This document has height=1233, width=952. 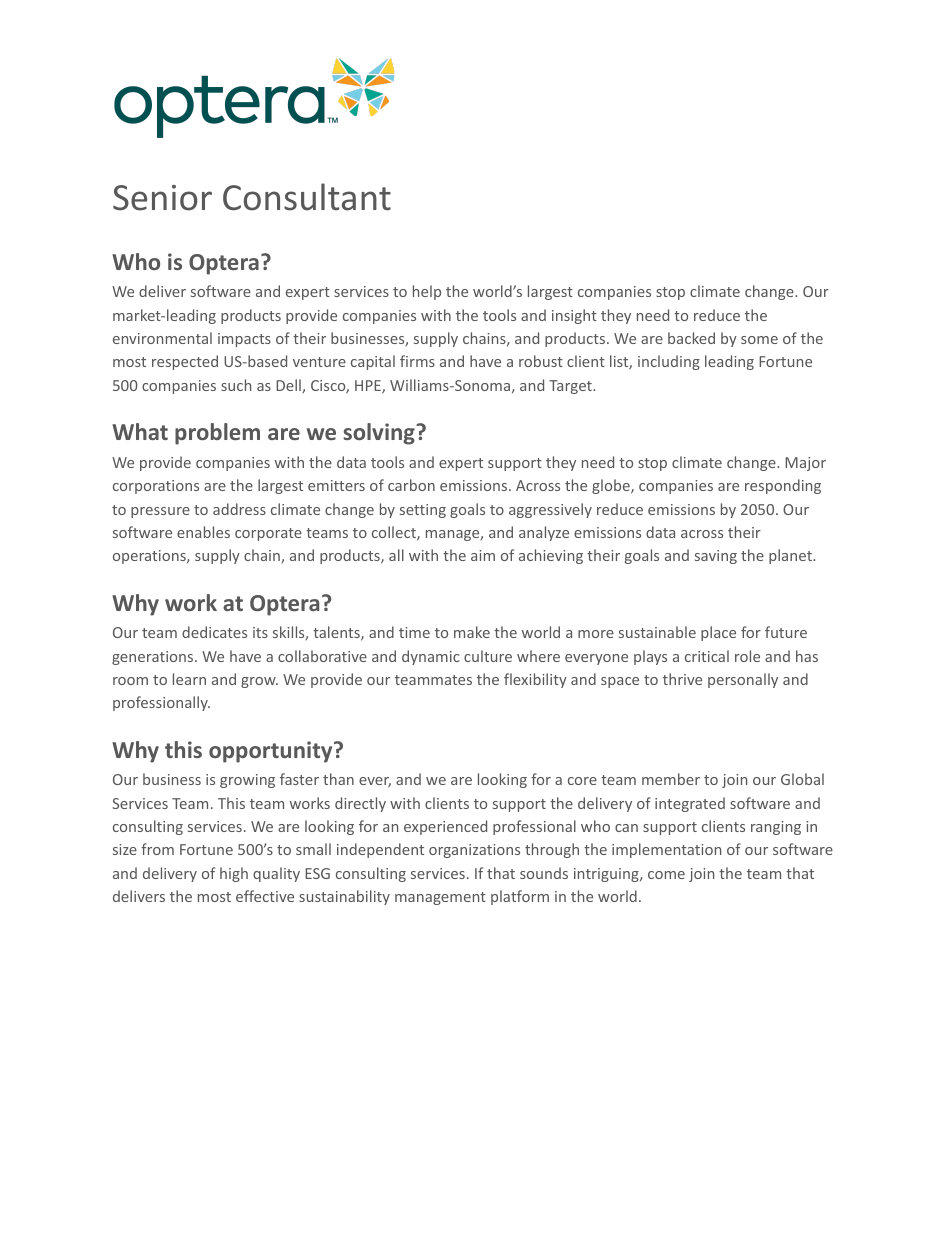 What do you see at coordinates (535, 680) in the document?
I see `flexibility` at bounding box center [535, 680].
